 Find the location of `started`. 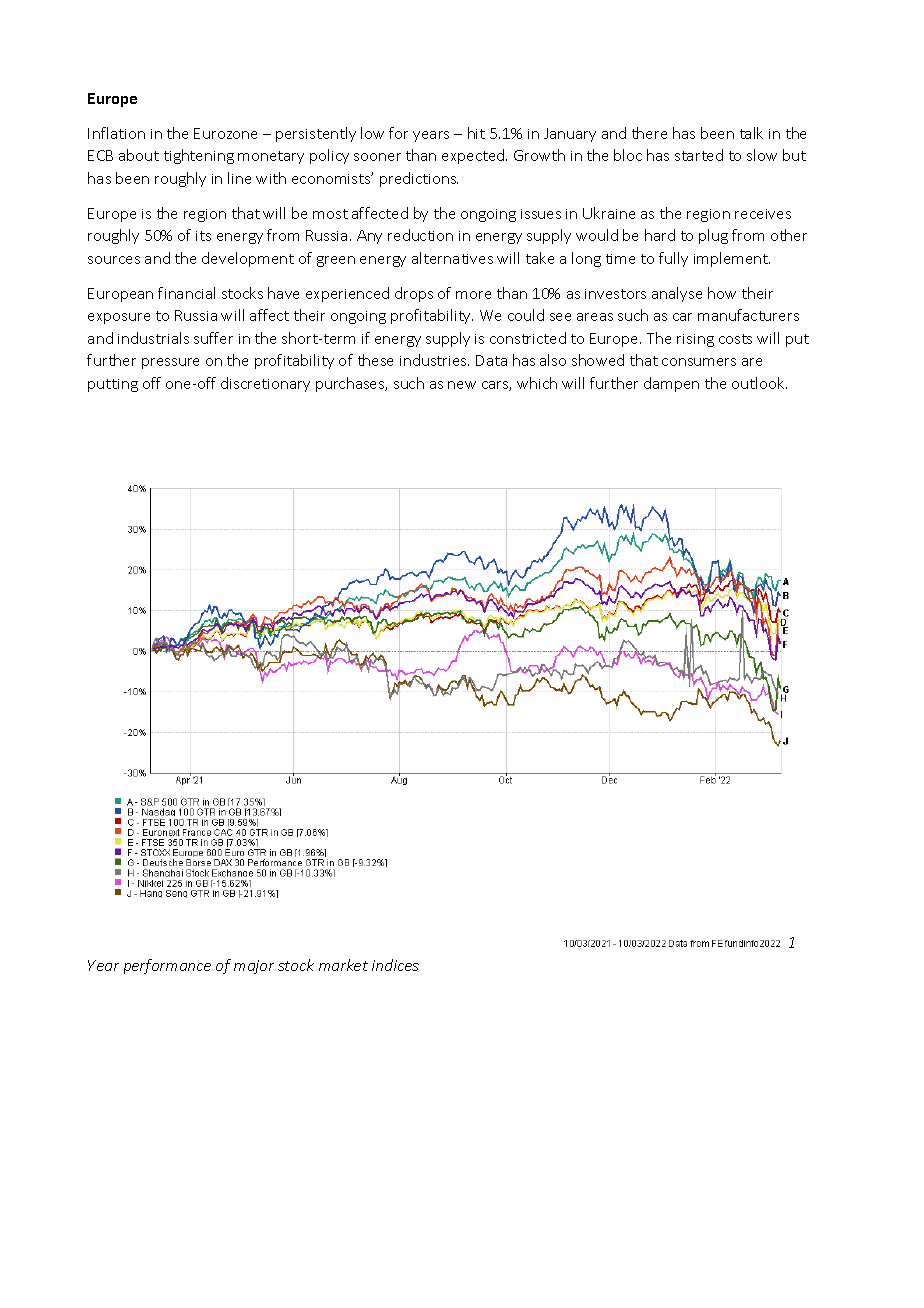

started is located at coordinates (699, 155).
